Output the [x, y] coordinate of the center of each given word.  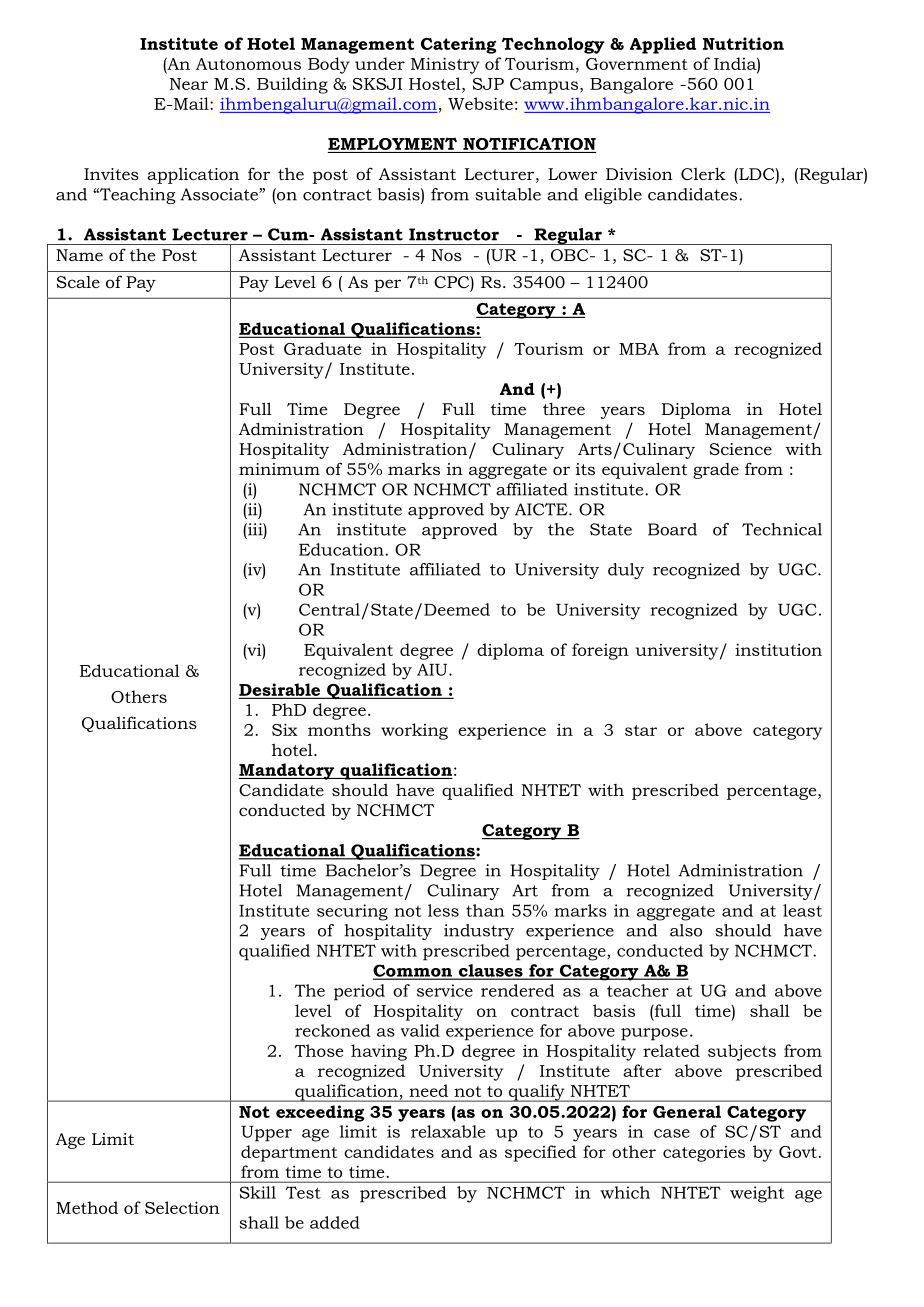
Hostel [436, 83]
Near [189, 84]
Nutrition [743, 43]
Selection [182, 1207]
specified [540, 1153]
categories [704, 1154]
